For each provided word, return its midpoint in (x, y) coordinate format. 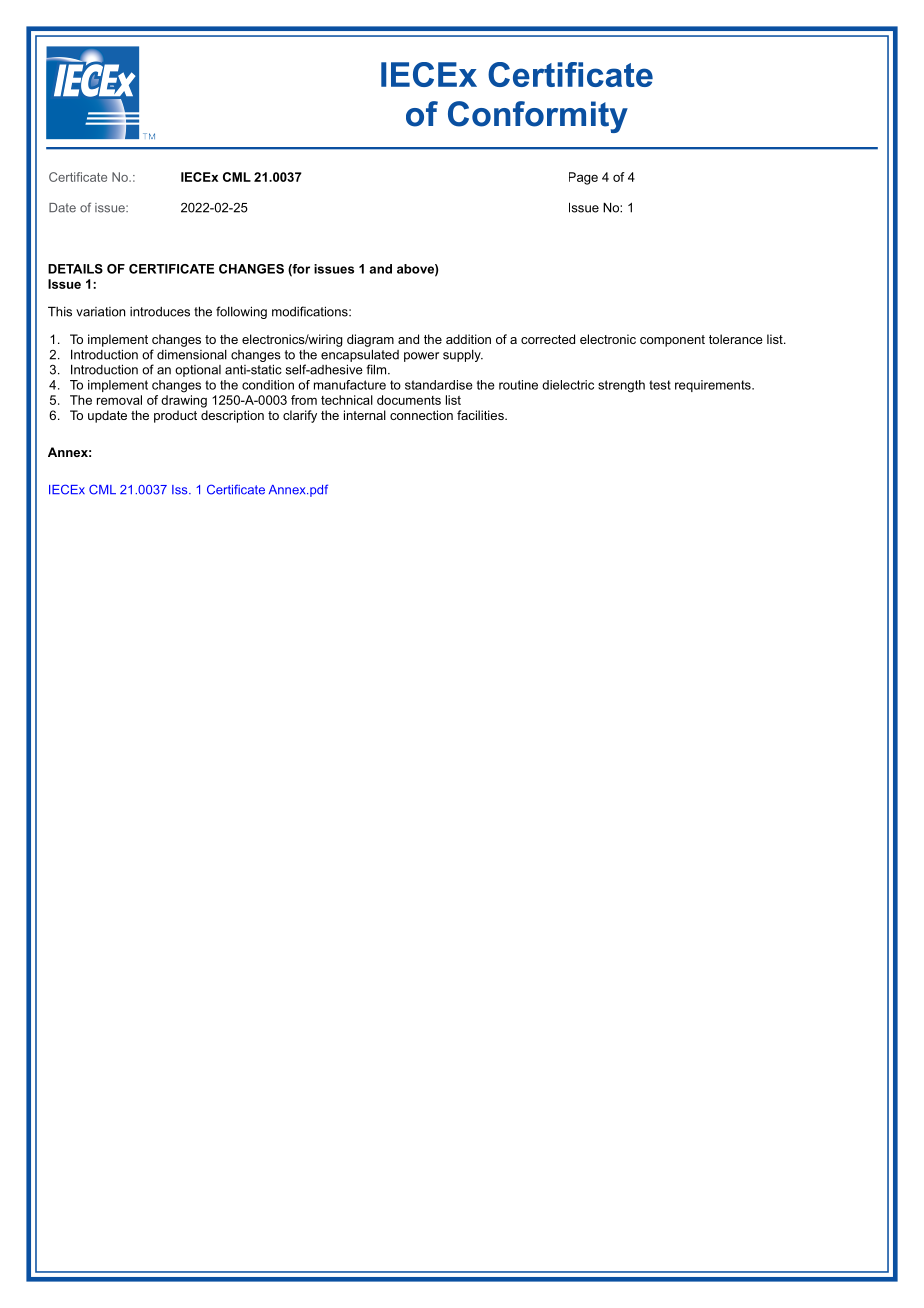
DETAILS (75, 269)
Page (583, 178)
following (241, 312)
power (421, 357)
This (60, 311)
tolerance (736, 339)
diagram (370, 340)
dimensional (192, 355)
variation (100, 312)
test (660, 385)
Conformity (538, 117)
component (672, 341)
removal (119, 400)
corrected (548, 339)
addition (468, 339)
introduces (160, 312)
